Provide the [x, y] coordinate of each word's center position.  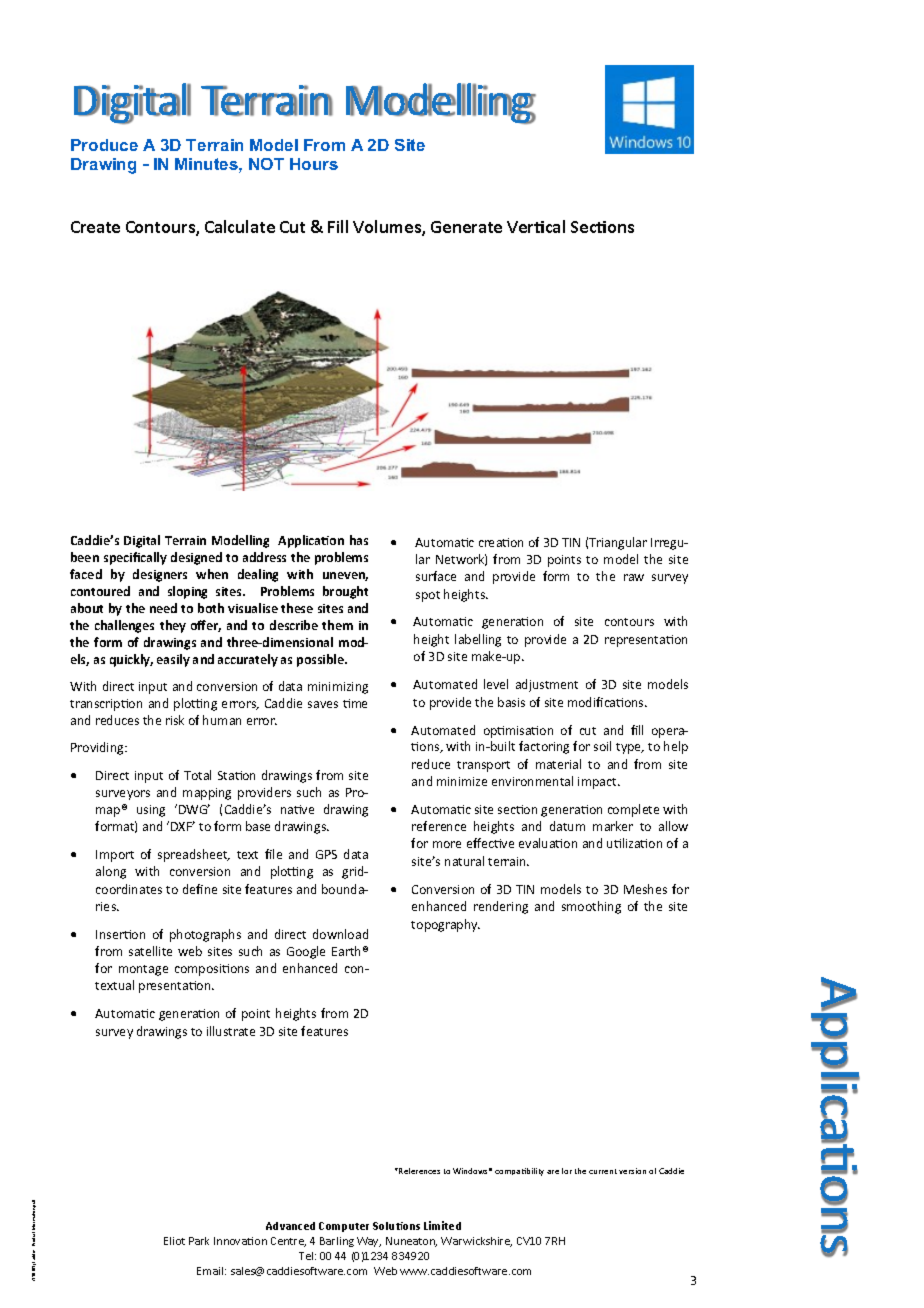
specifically [135, 558]
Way [369, 1242]
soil [602, 746]
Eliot [174, 1241]
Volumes [388, 228]
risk [175, 720]
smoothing [591, 907]
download [340, 934]
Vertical [536, 226]
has [359, 540]
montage [143, 970]
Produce [104, 145]
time [355, 703]
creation [501, 542]
